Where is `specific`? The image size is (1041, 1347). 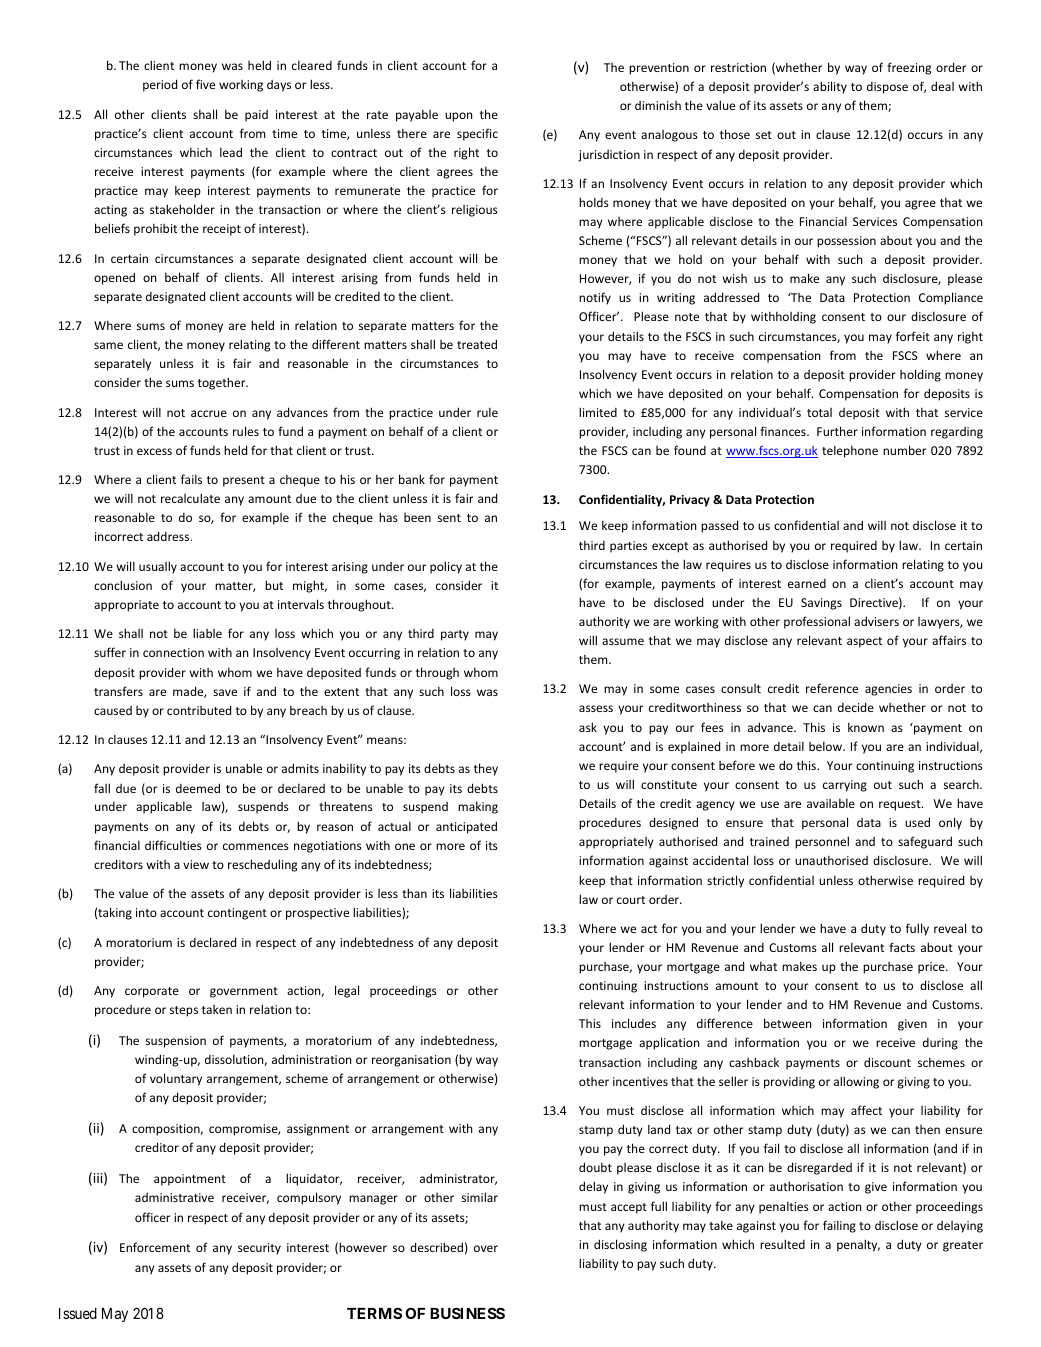 specific is located at coordinates (477, 134).
